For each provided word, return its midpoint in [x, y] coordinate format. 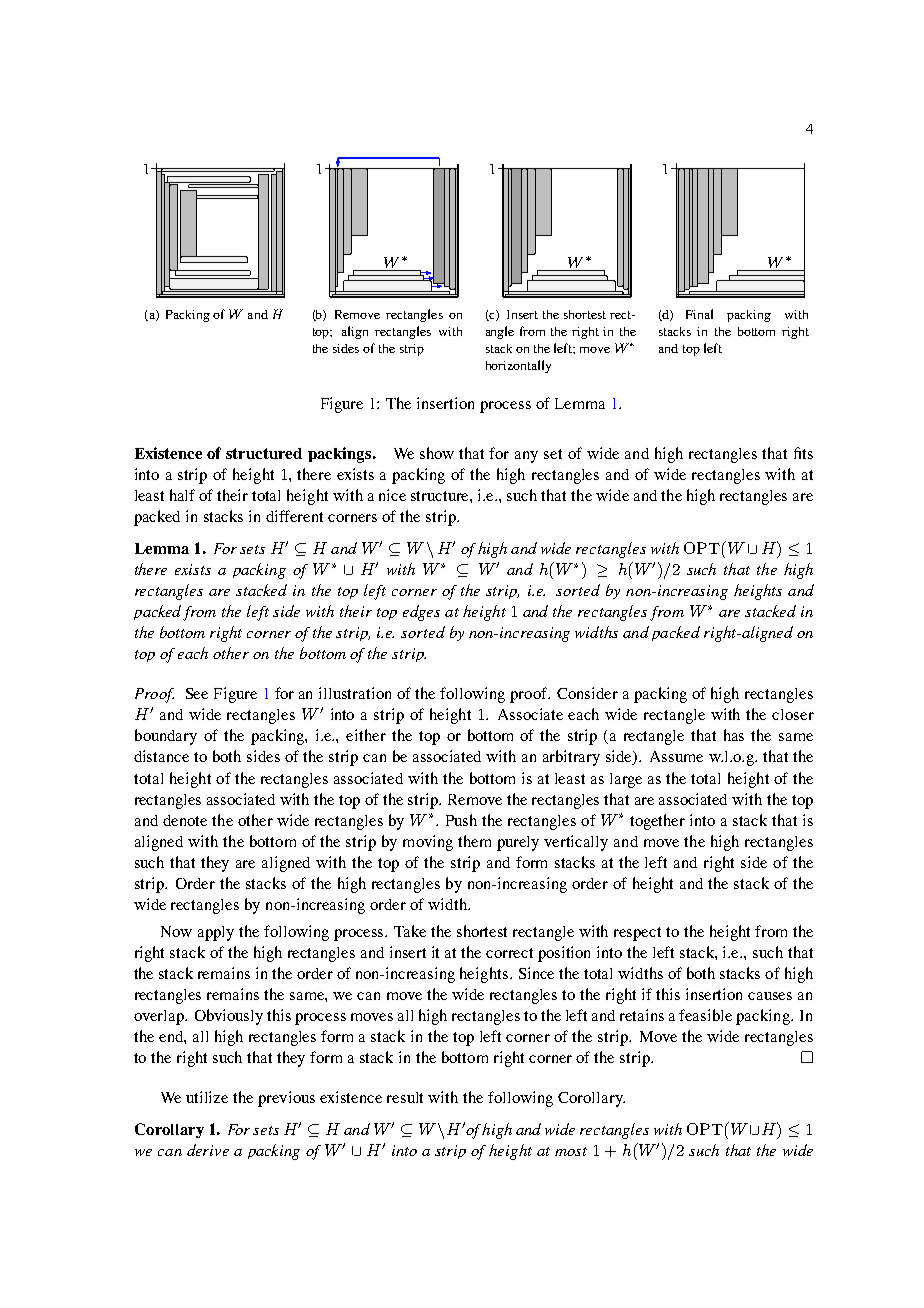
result [405, 1097]
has [734, 735]
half [182, 495]
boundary [166, 737]
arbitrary [571, 758]
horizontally [518, 366]
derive [208, 1150]
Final [699, 314]
